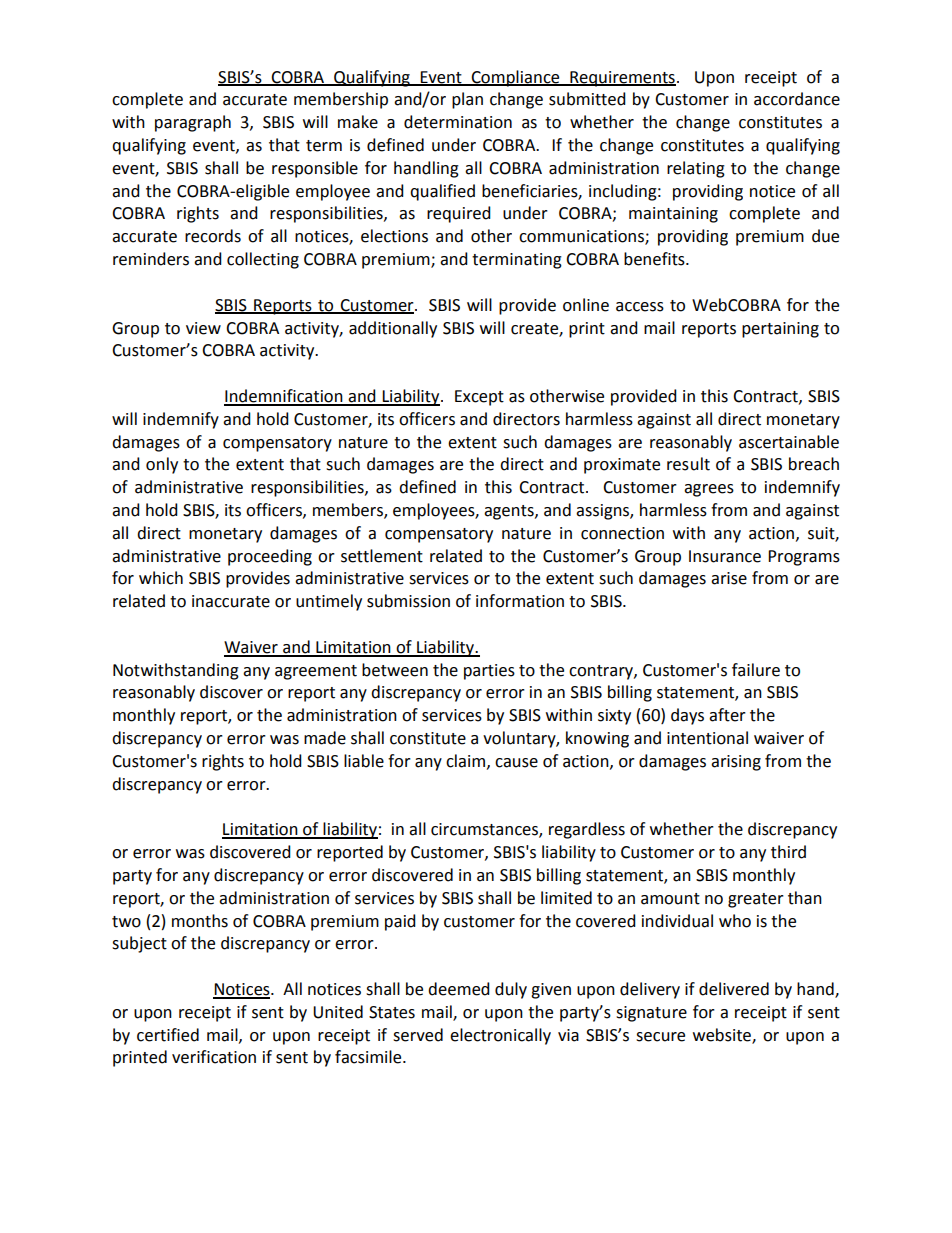  Describe the element at coordinates (162, 465) in the screenshot. I see `only` at that location.
